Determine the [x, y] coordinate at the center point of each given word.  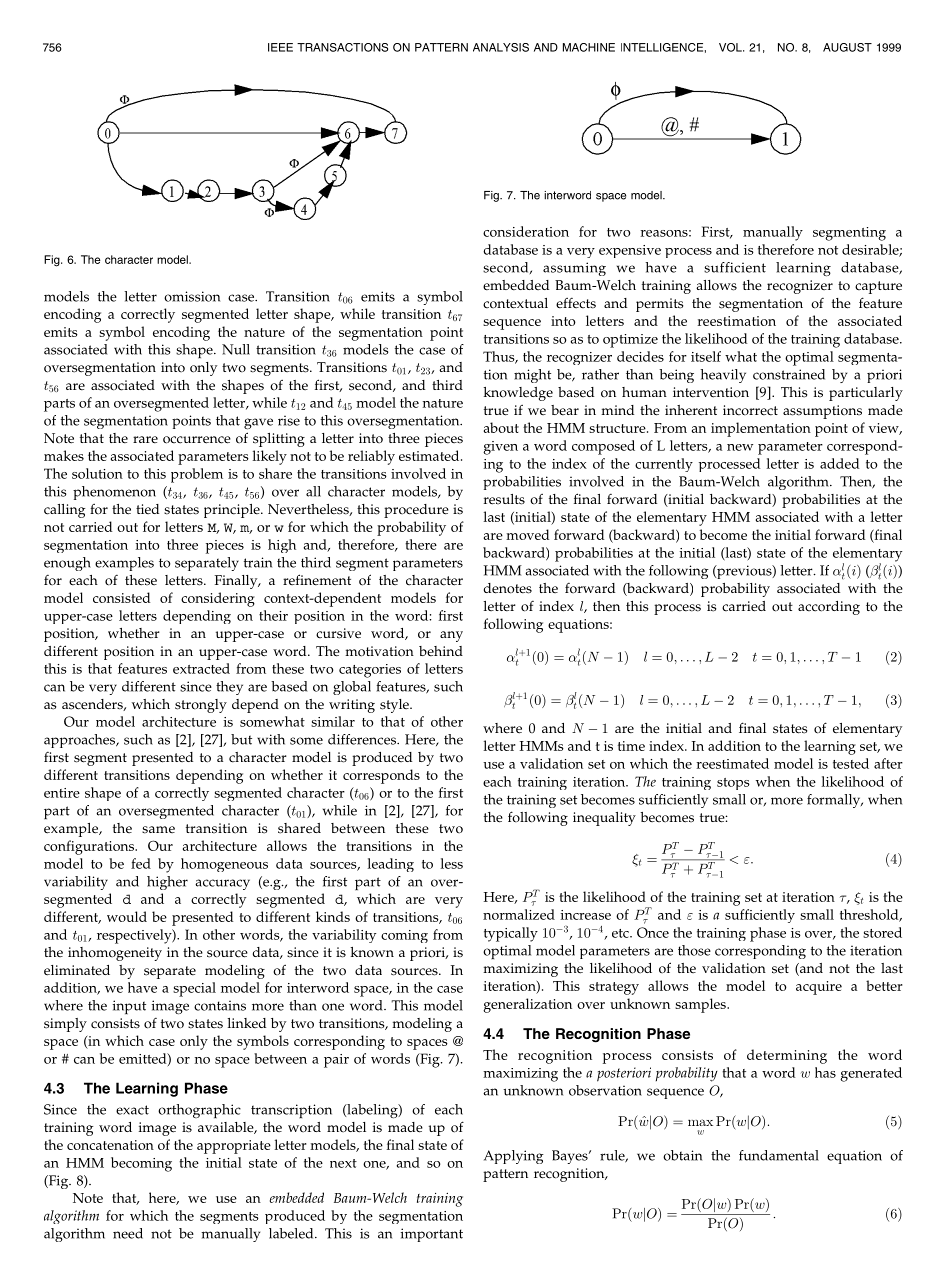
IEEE [280, 47]
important [432, 1235]
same [158, 830]
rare [145, 440]
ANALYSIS [501, 47]
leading [391, 865]
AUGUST [847, 47]
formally [835, 801]
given [500, 448]
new [740, 447]
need [128, 1233]
